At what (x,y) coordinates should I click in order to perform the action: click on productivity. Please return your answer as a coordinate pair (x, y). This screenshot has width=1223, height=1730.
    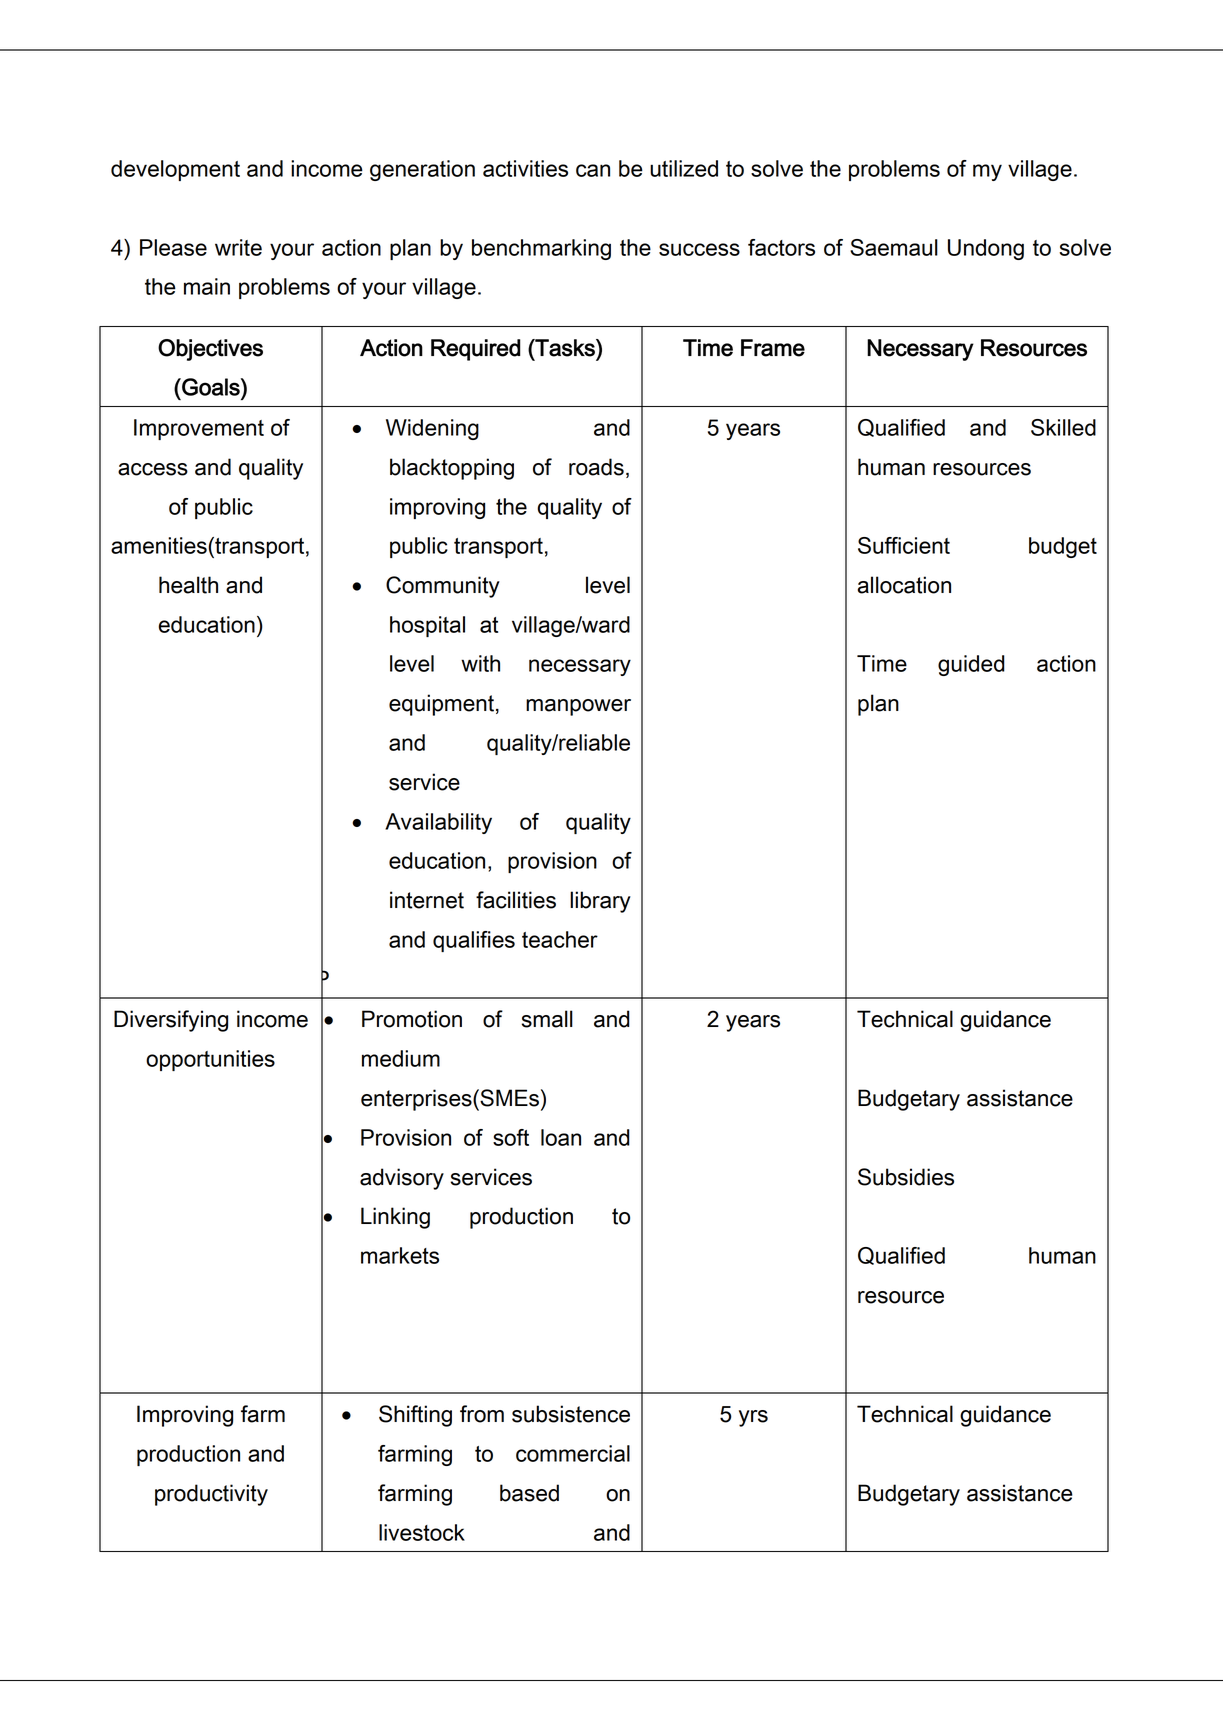
    Looking at the image, I should click on (211, 1495).
